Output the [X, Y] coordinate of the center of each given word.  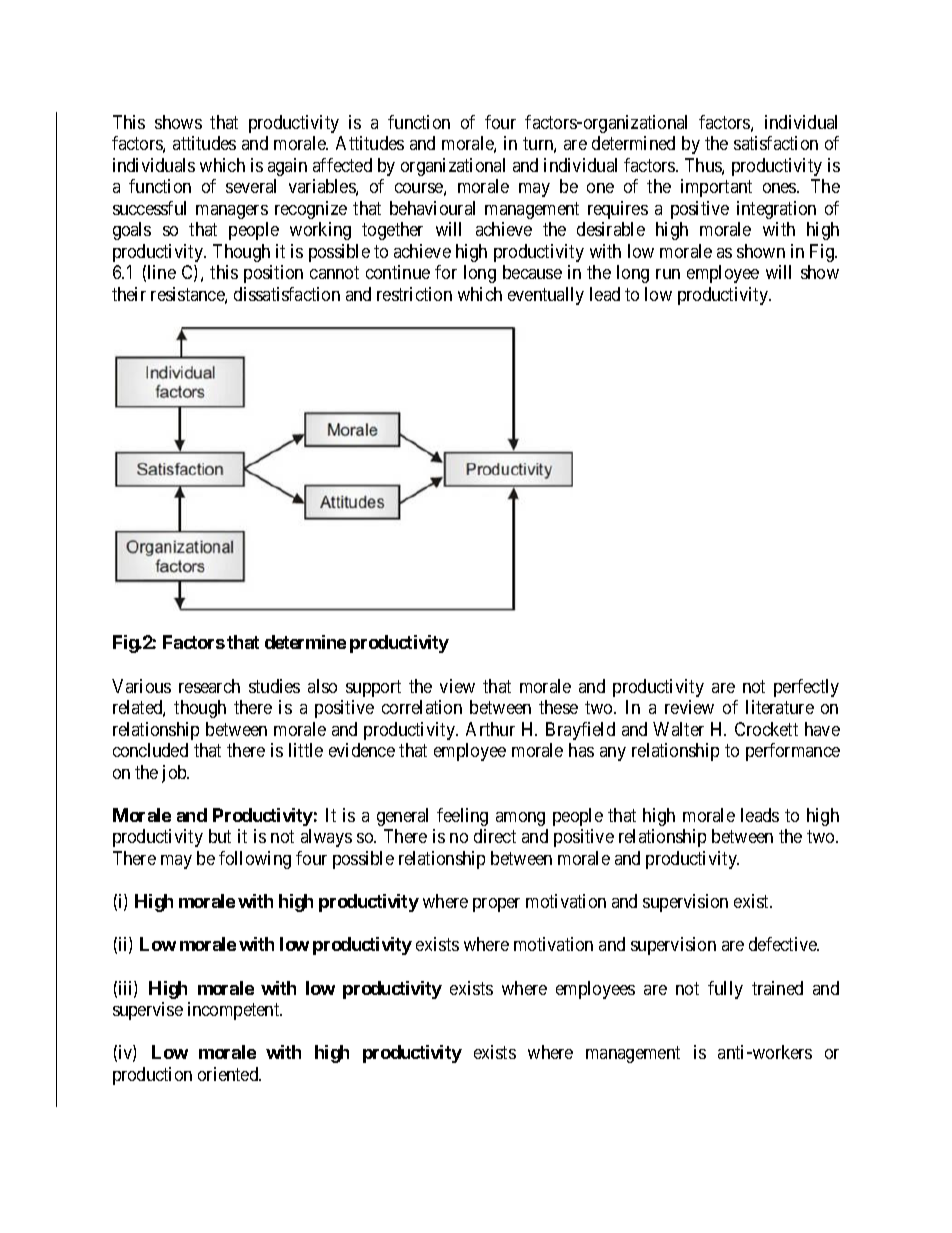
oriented [229, 1074]
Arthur [490, 729]
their [129, 294]
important [716, 188]
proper [496, 905]
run [668, 274]
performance [793, 752]
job [175, 774]
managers [232, 212]
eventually [546, 296]
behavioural [432, 208]
